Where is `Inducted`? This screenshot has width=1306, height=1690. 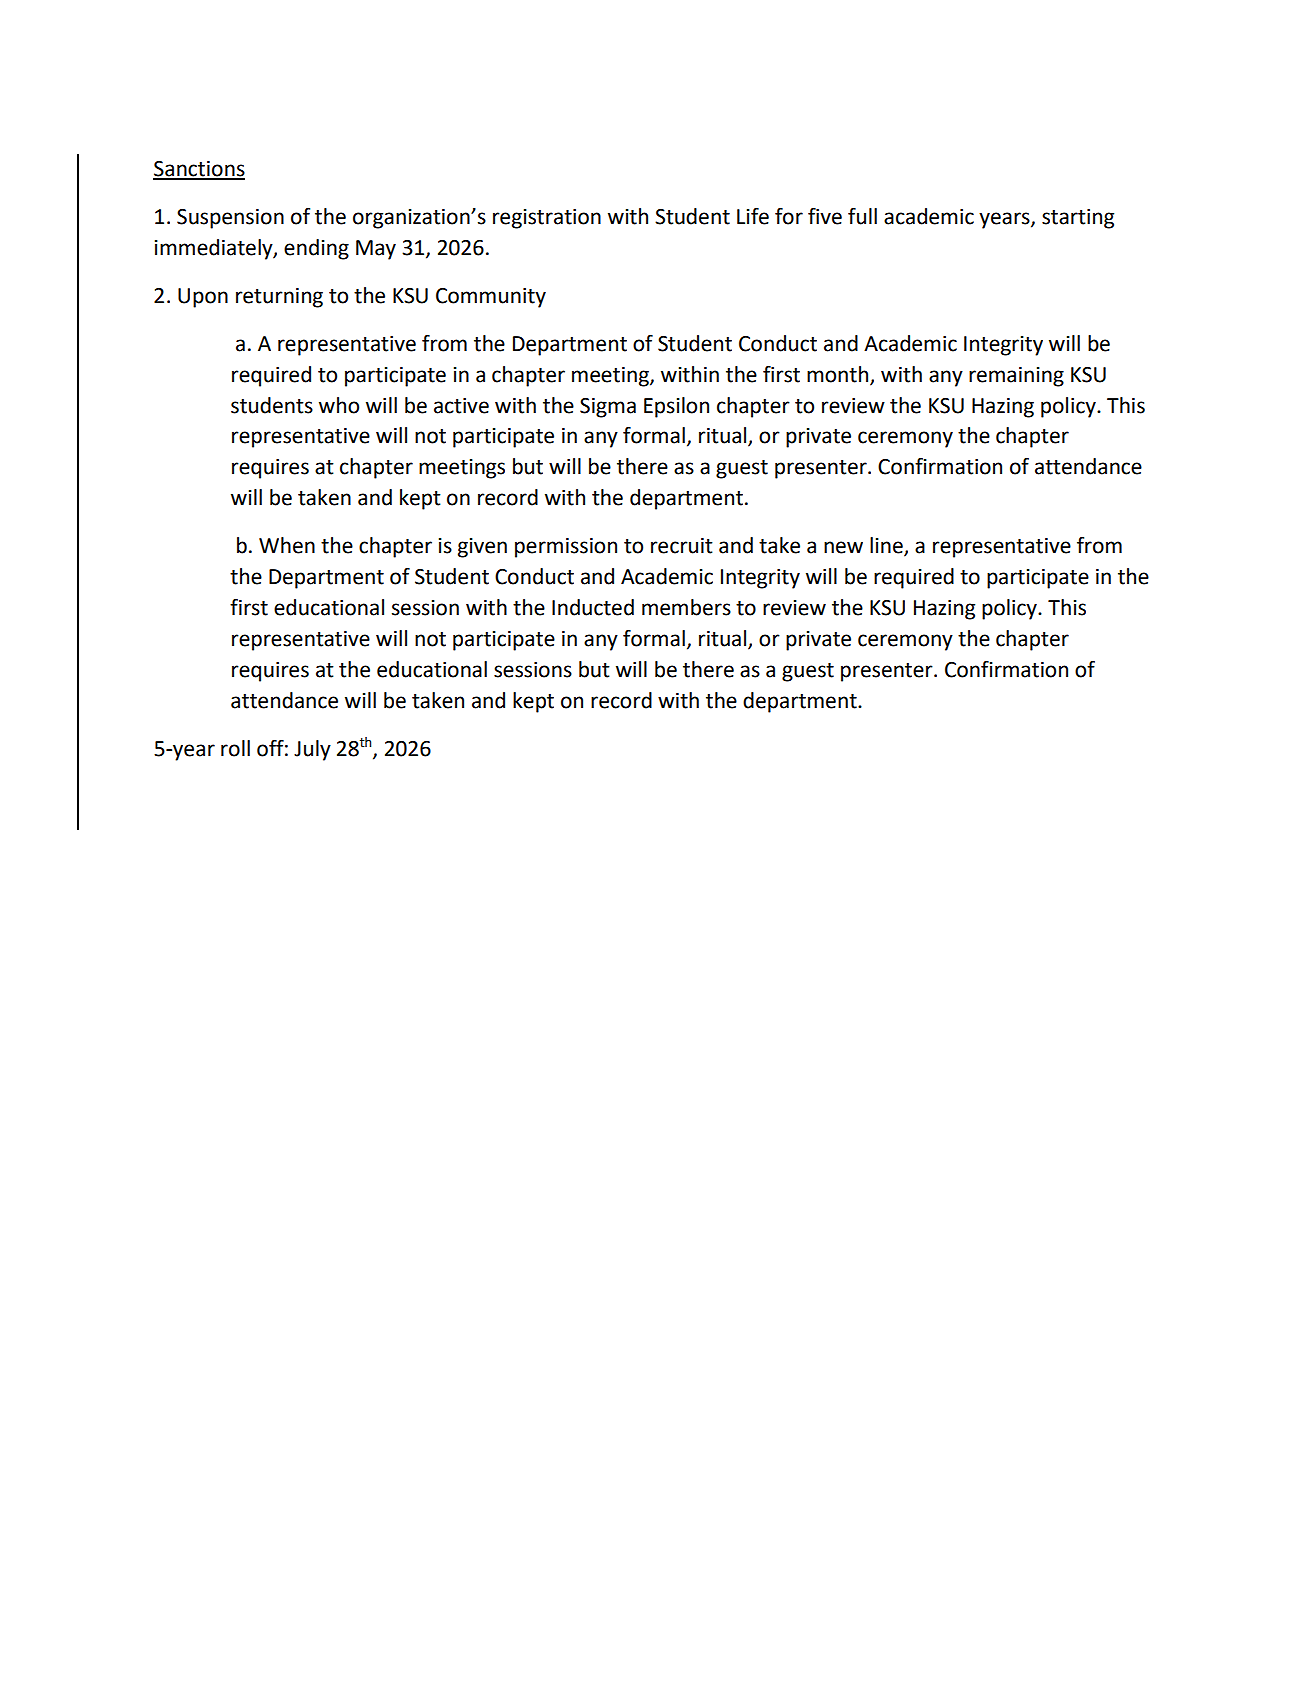
Inducted is located at coordinates (593, 607).
